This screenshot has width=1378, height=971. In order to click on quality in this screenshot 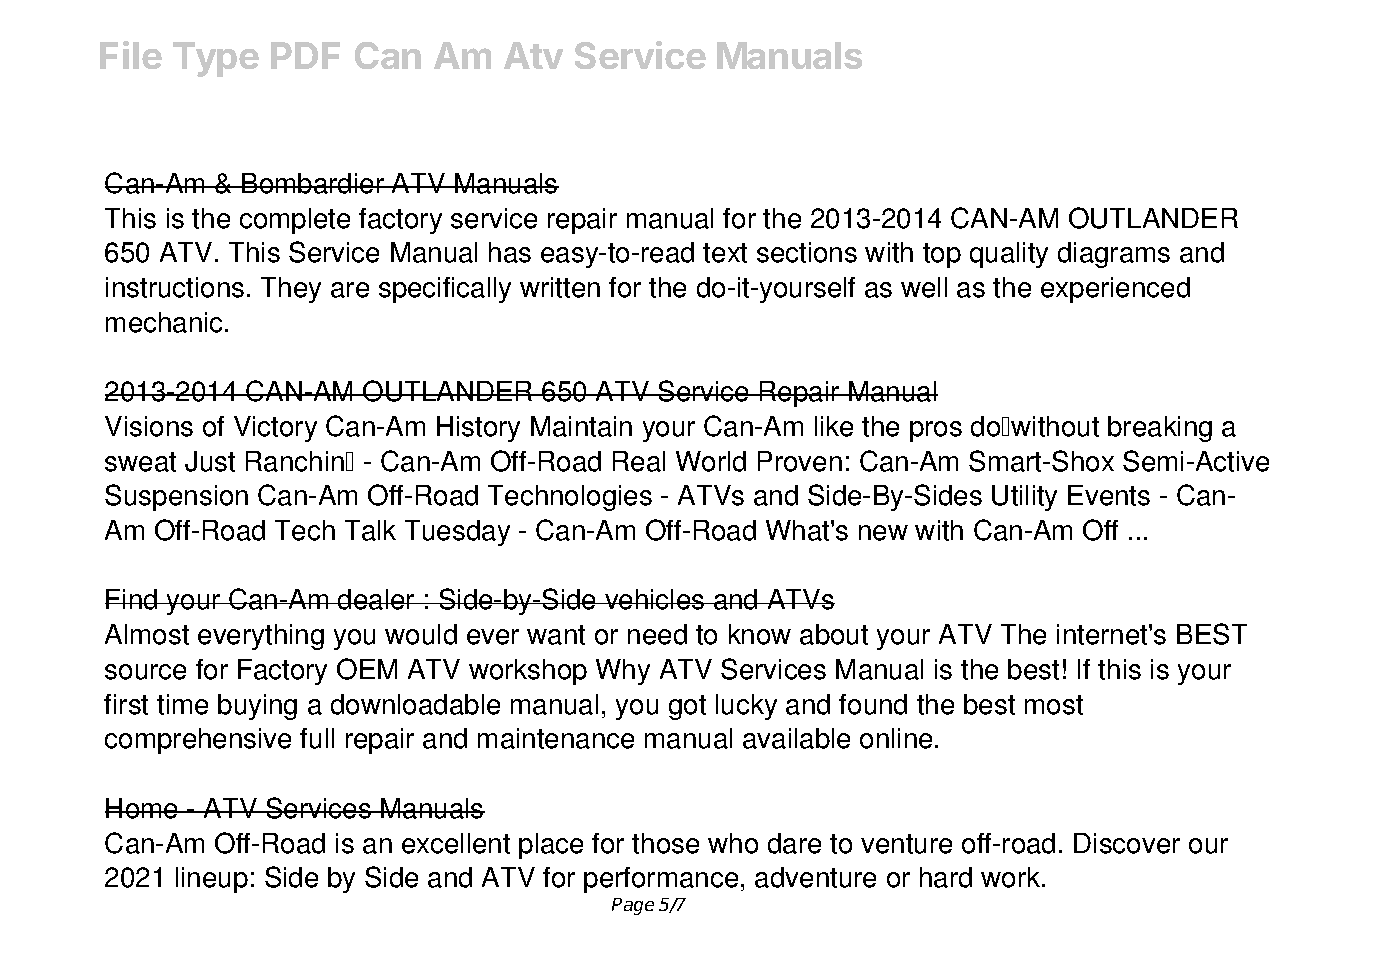, I will do `click(1009, 255)`.
